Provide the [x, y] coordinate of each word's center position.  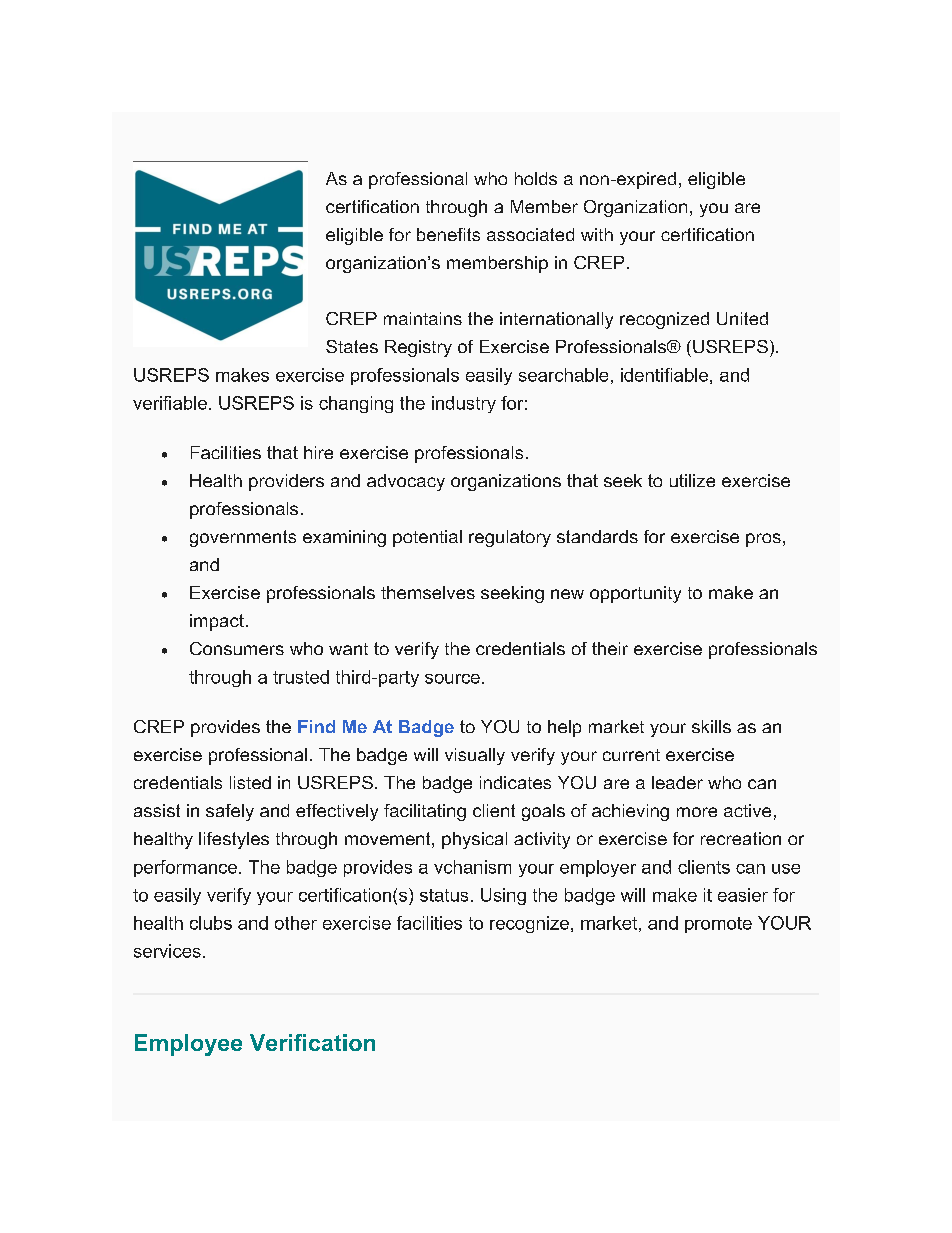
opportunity [635, 594]
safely [230, 812]
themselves [428, 592]
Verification [312, 1042]
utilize [692, 480]
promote [718, 925]
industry [464, 404]
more [697, 812]
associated [530, 234]
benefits [448, 234]
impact [217, 622]
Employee [188, 1045]
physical [474, 840]
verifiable [170, 403]
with [597, 234]
